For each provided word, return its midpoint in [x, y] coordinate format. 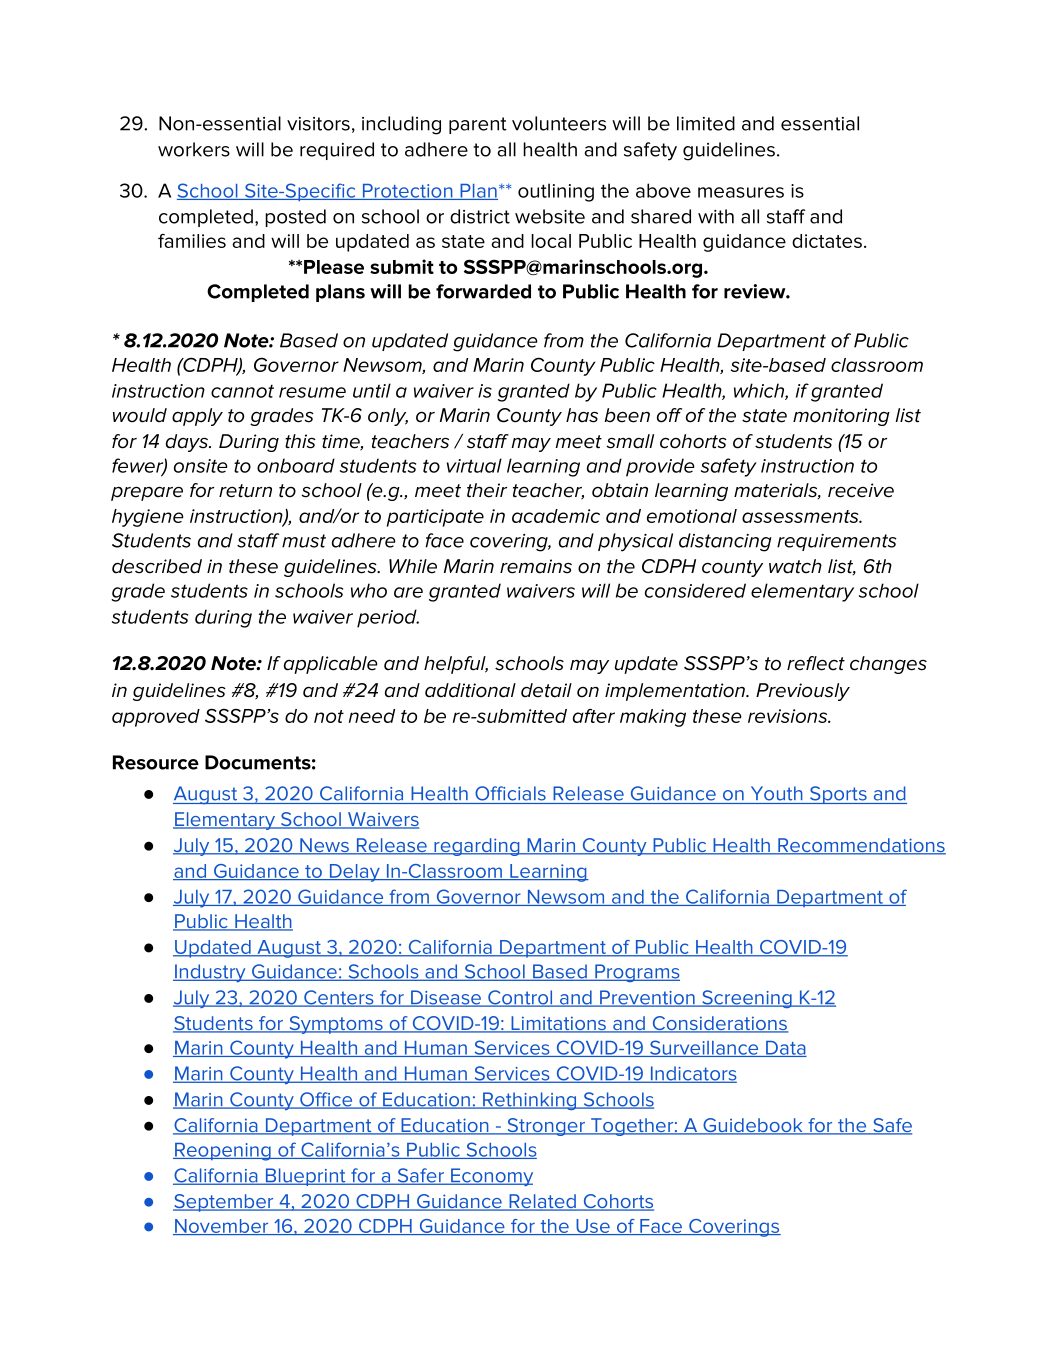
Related [542, 1202]
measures [741, 192]
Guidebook [753, 1126]
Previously [803, 692]
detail [546, 690]
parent [478, 125]
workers [194, 149]
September [224, 1203]
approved [156, 718]
